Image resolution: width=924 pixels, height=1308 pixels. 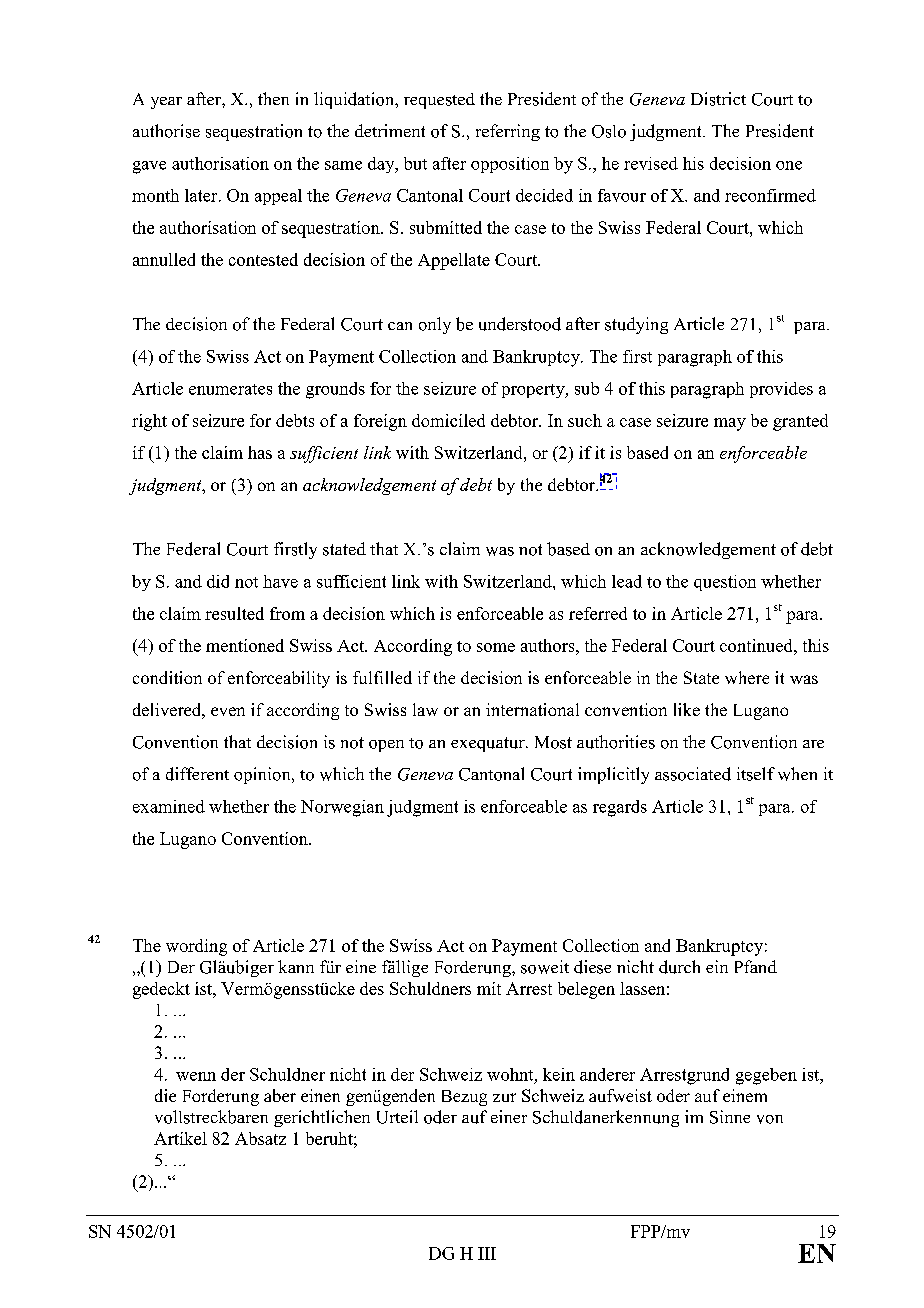 I want to click on District, so click(x=718, y=99).
